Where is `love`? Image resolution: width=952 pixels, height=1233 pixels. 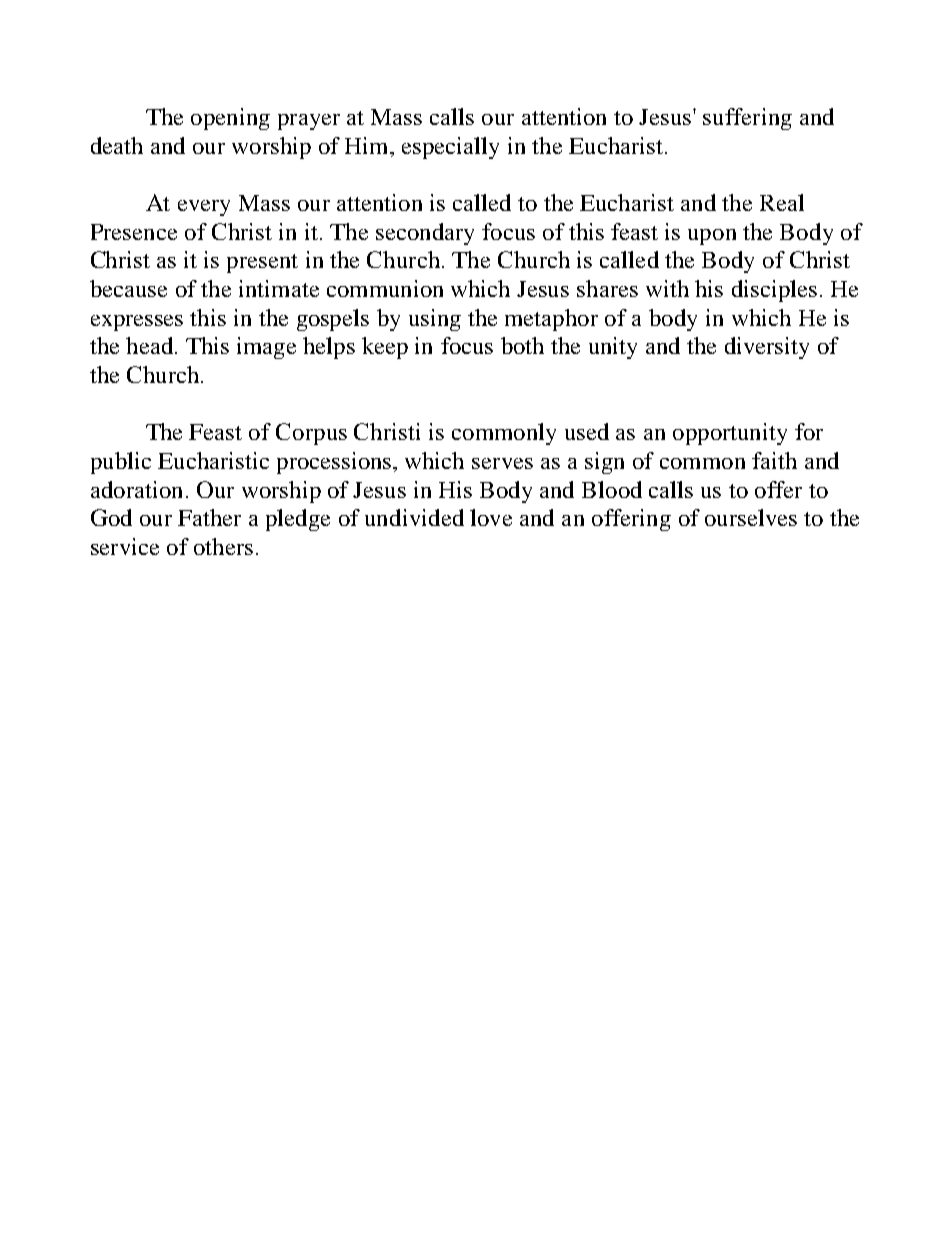 love is located at coordinates (491, 517).
